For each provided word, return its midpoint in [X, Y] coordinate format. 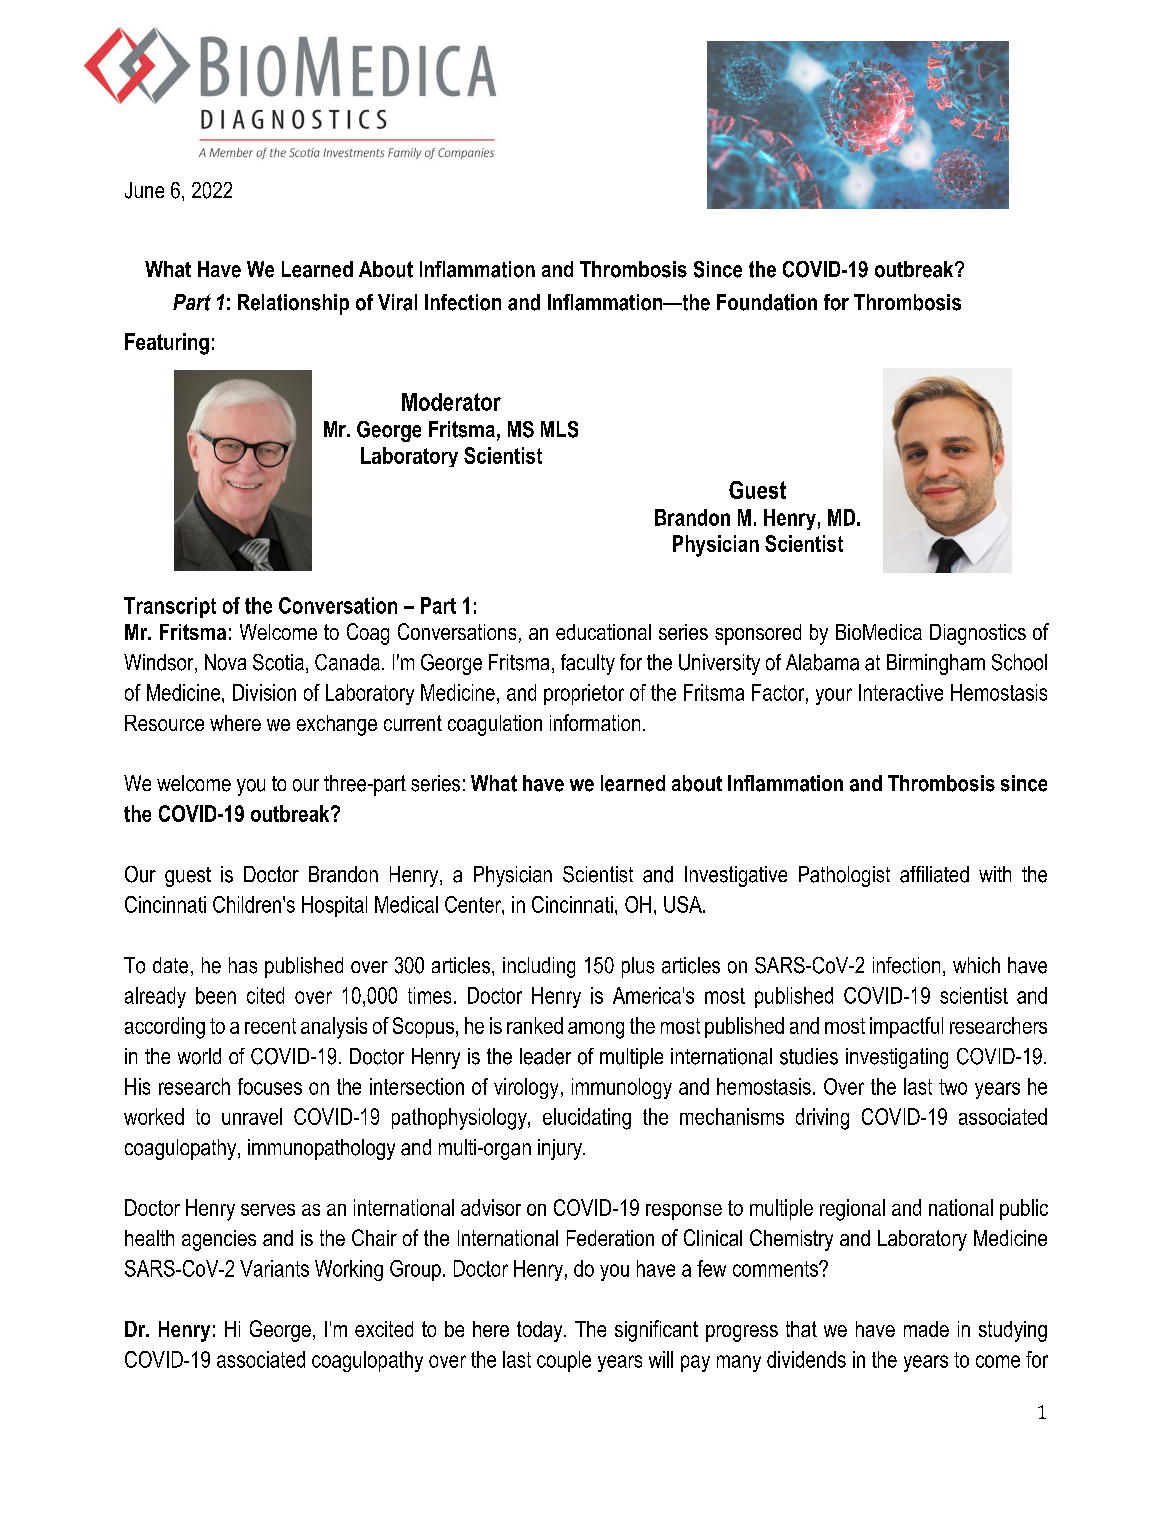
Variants [274, 1268]
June [144, 190]
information [595, 722]
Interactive [901, 692]
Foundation [767, 302]
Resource [164, 723]
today [541, 1331]
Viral [397, 302]
